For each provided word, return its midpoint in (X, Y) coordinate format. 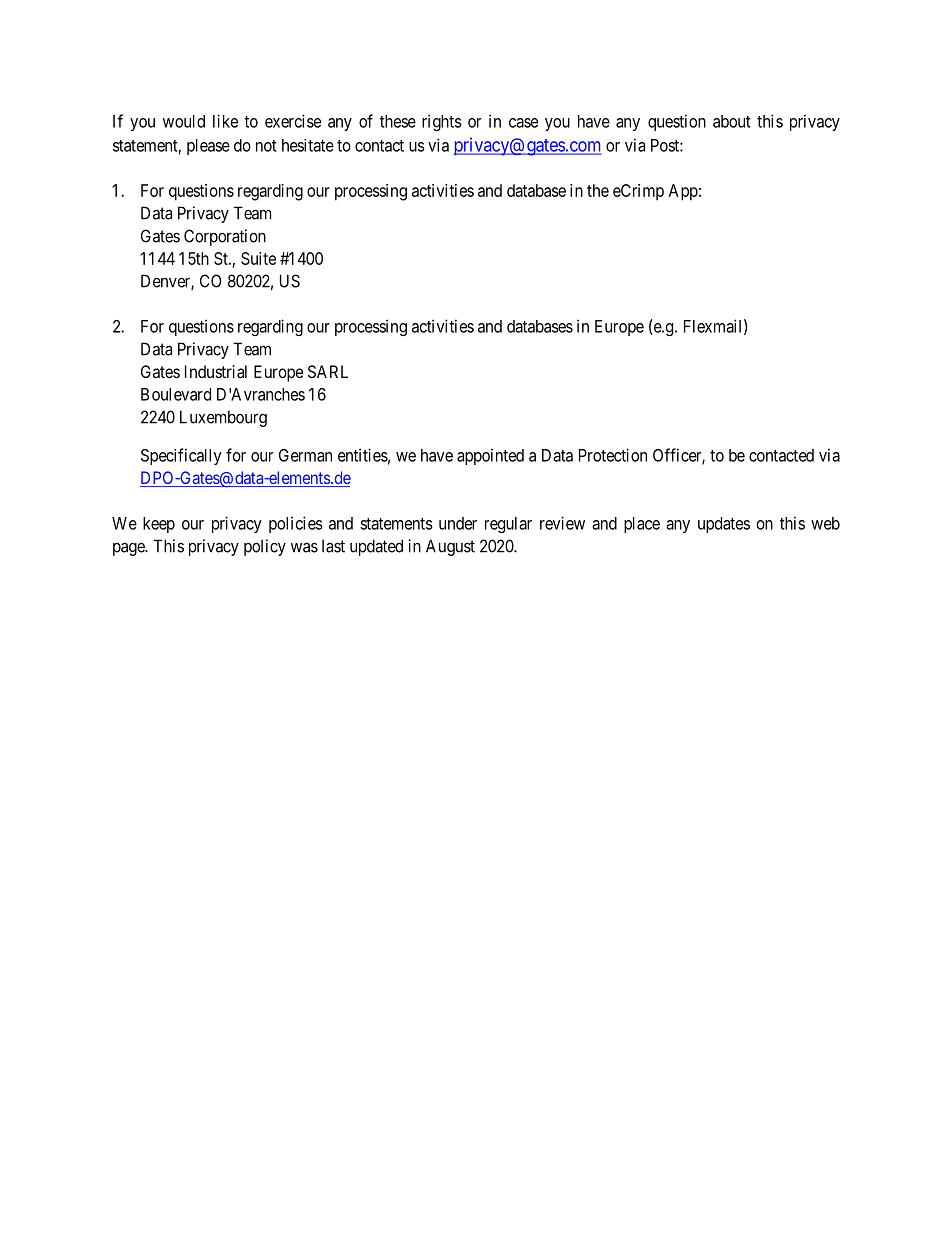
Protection (613, 455)
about (732, 121)
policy (265, 547)
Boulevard (176, 394)
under (458, 523)
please (208, 147)
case (523, 123)
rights (442, 122)
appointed (490, 456)
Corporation (225, 237)
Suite (258, 258)
